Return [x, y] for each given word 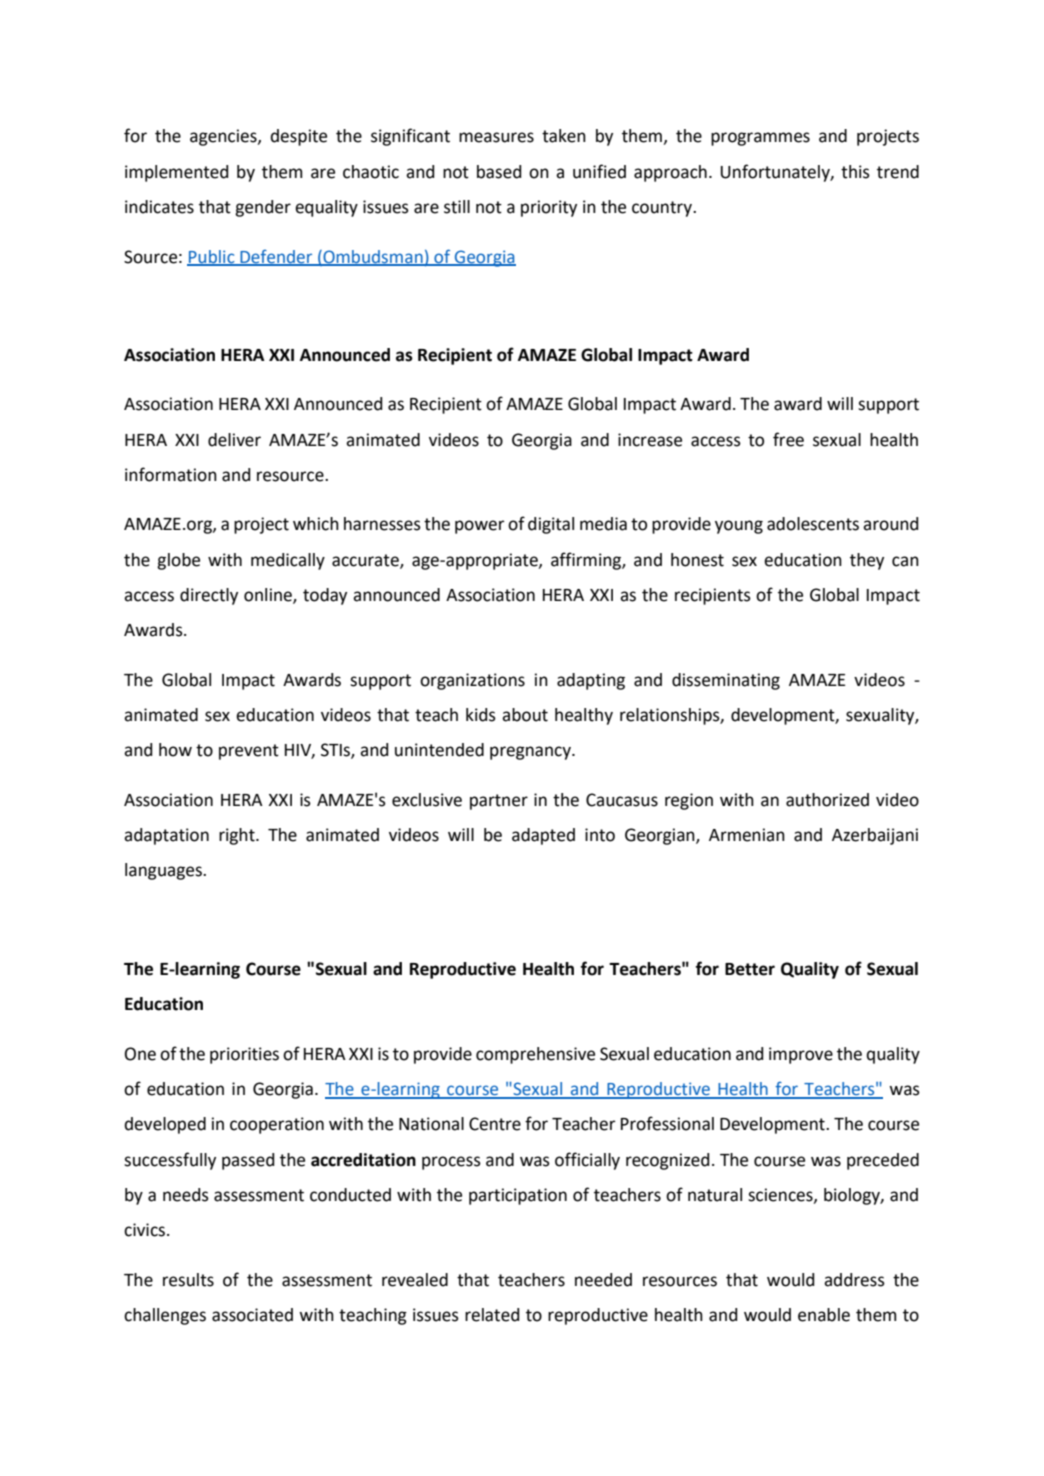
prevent [249, 752]
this [855, 172]
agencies [224, 137]
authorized [827, 800]
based [499, 172]
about [525, 715]
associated [252, 1315]
